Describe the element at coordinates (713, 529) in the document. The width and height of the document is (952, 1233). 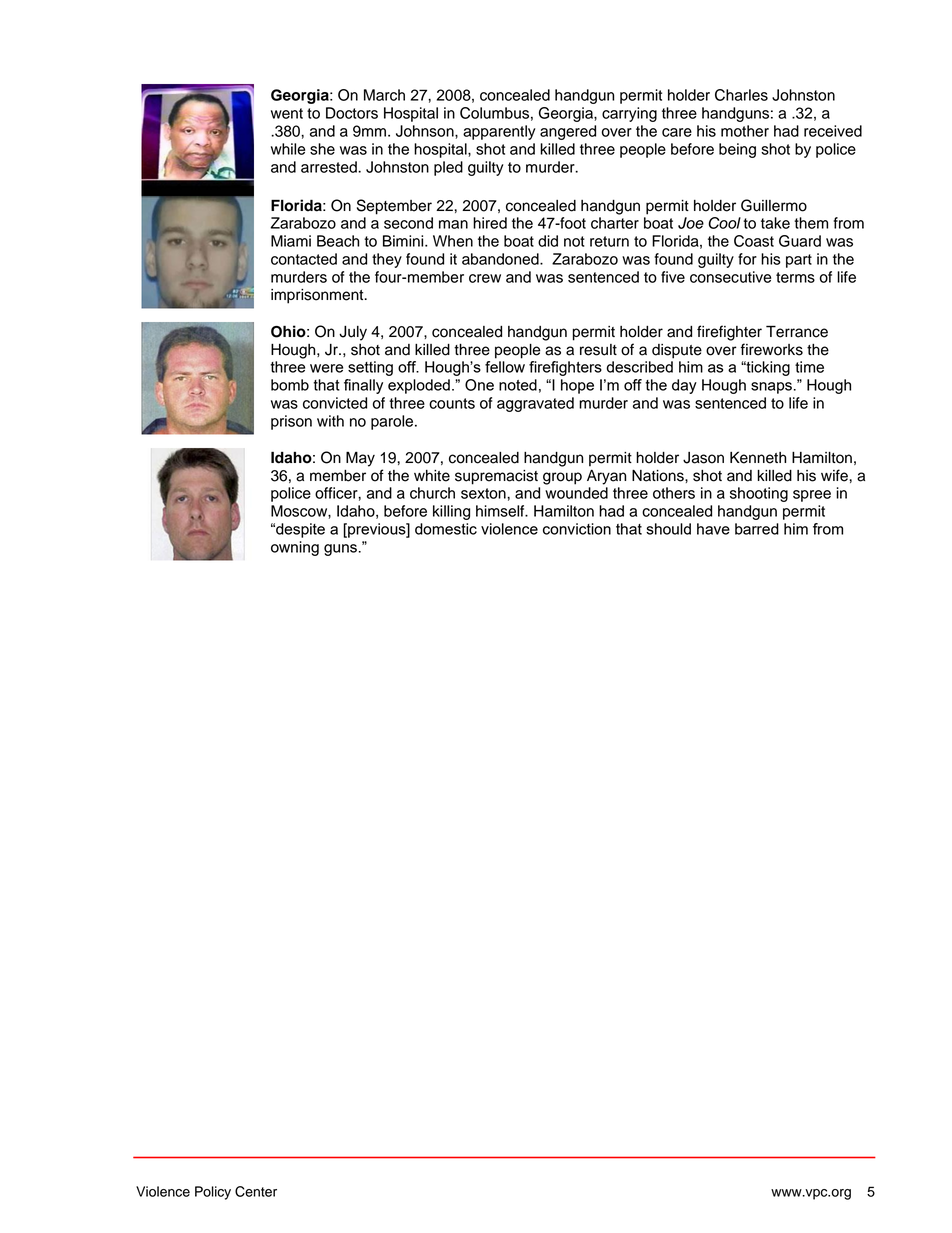
I see `have` at that location.
